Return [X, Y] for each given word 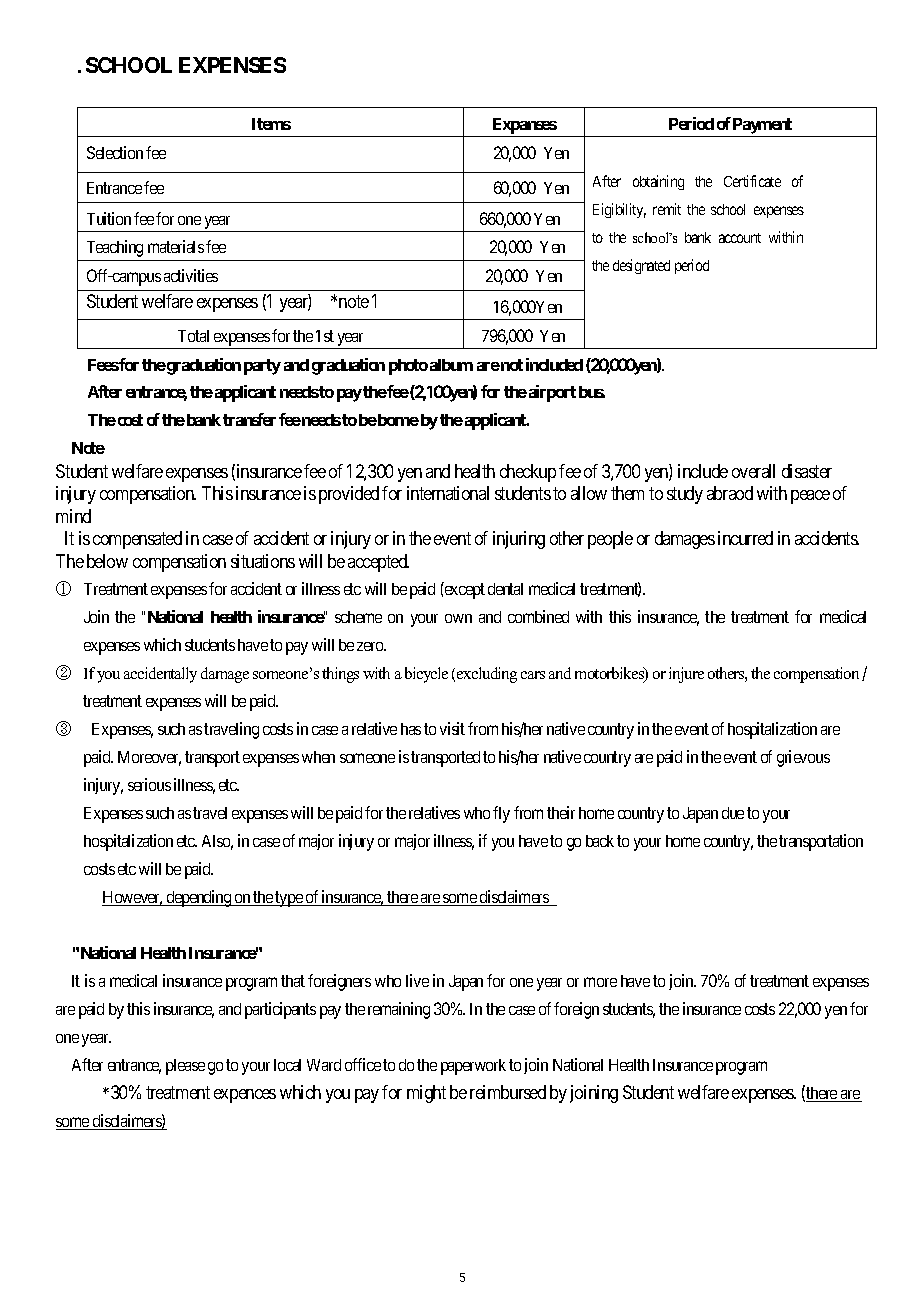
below [107, 561]
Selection [115, 152]
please [185, 1067]
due [733, 813]
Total [193, 336]
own [458, 618]
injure [686, 675]
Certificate [752, 181]
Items [271, 124]
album [451, 365]
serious [149, 784]
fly [501, 814]
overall [753, 471]
